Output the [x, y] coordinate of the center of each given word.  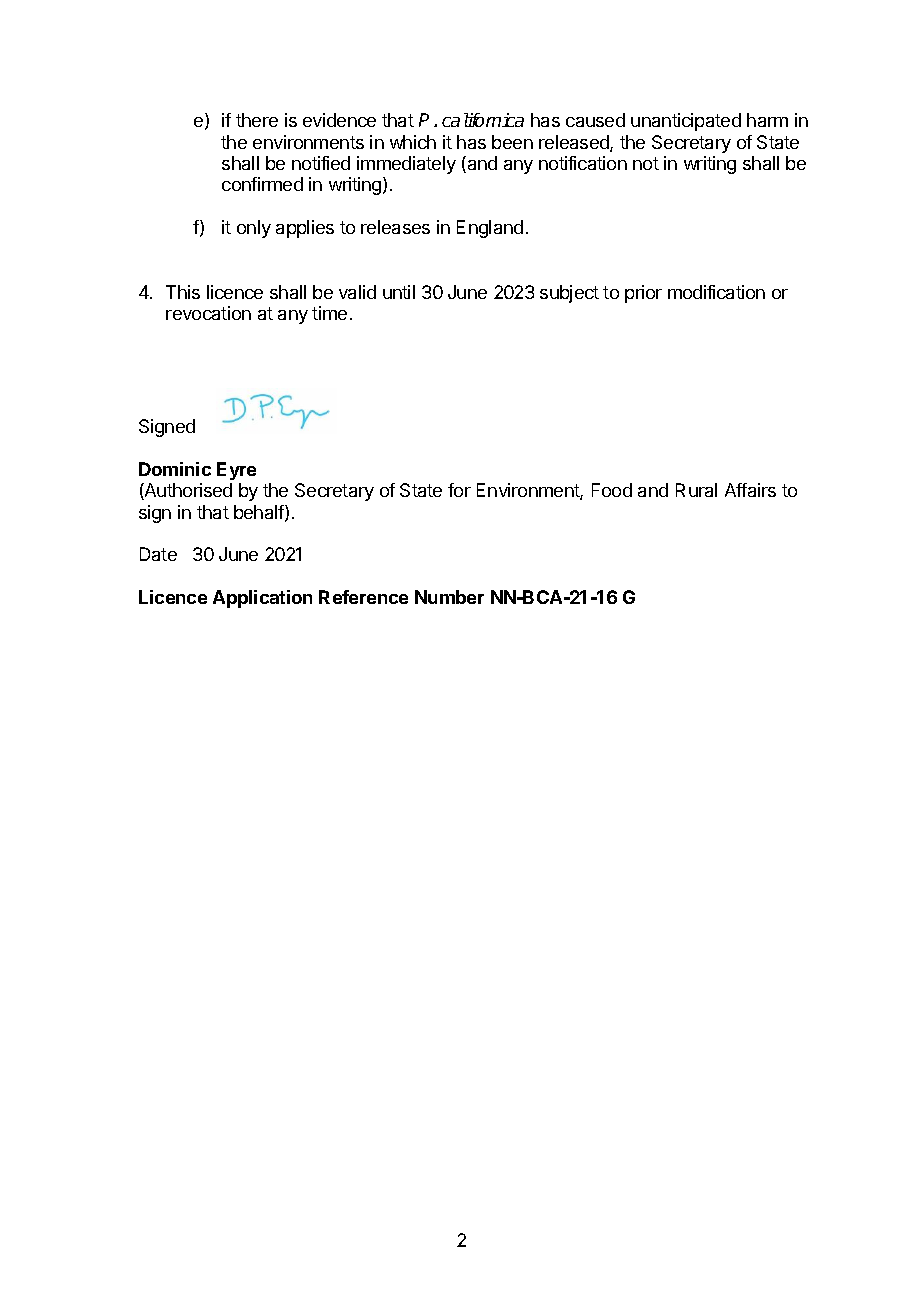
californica [483, 120]
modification [716, 292]
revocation [208, 313]
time [329, 313]
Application [262, 599]
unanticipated [686, 122]
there [257, 120]
